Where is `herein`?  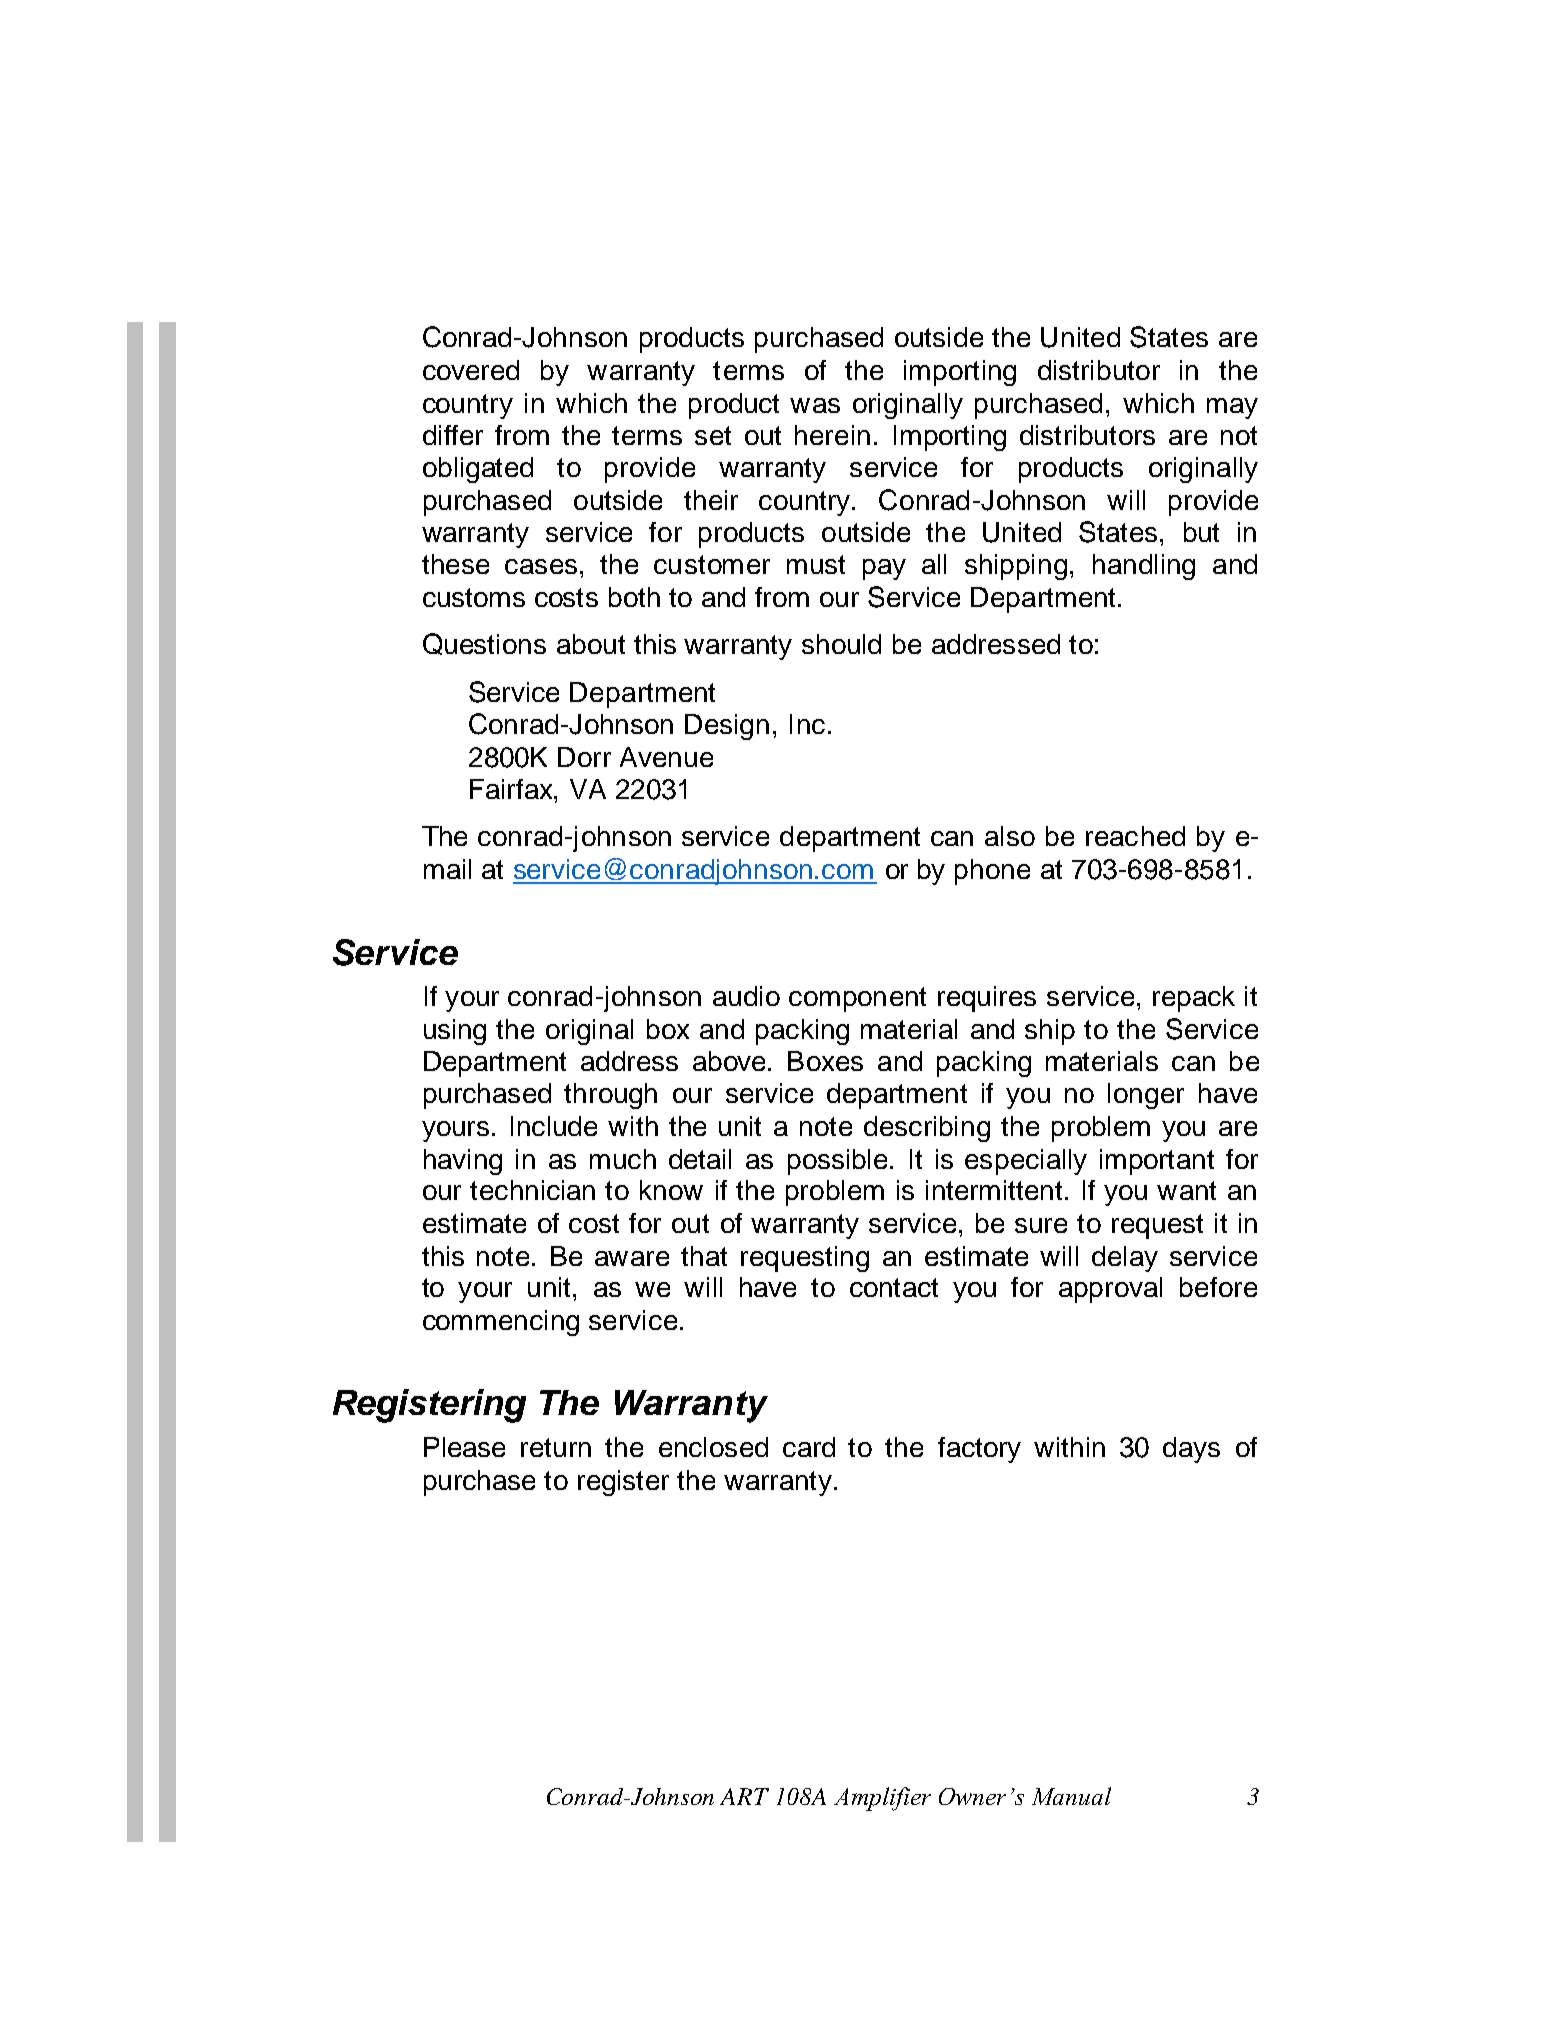
herein is located at coordinates (832, 435).
